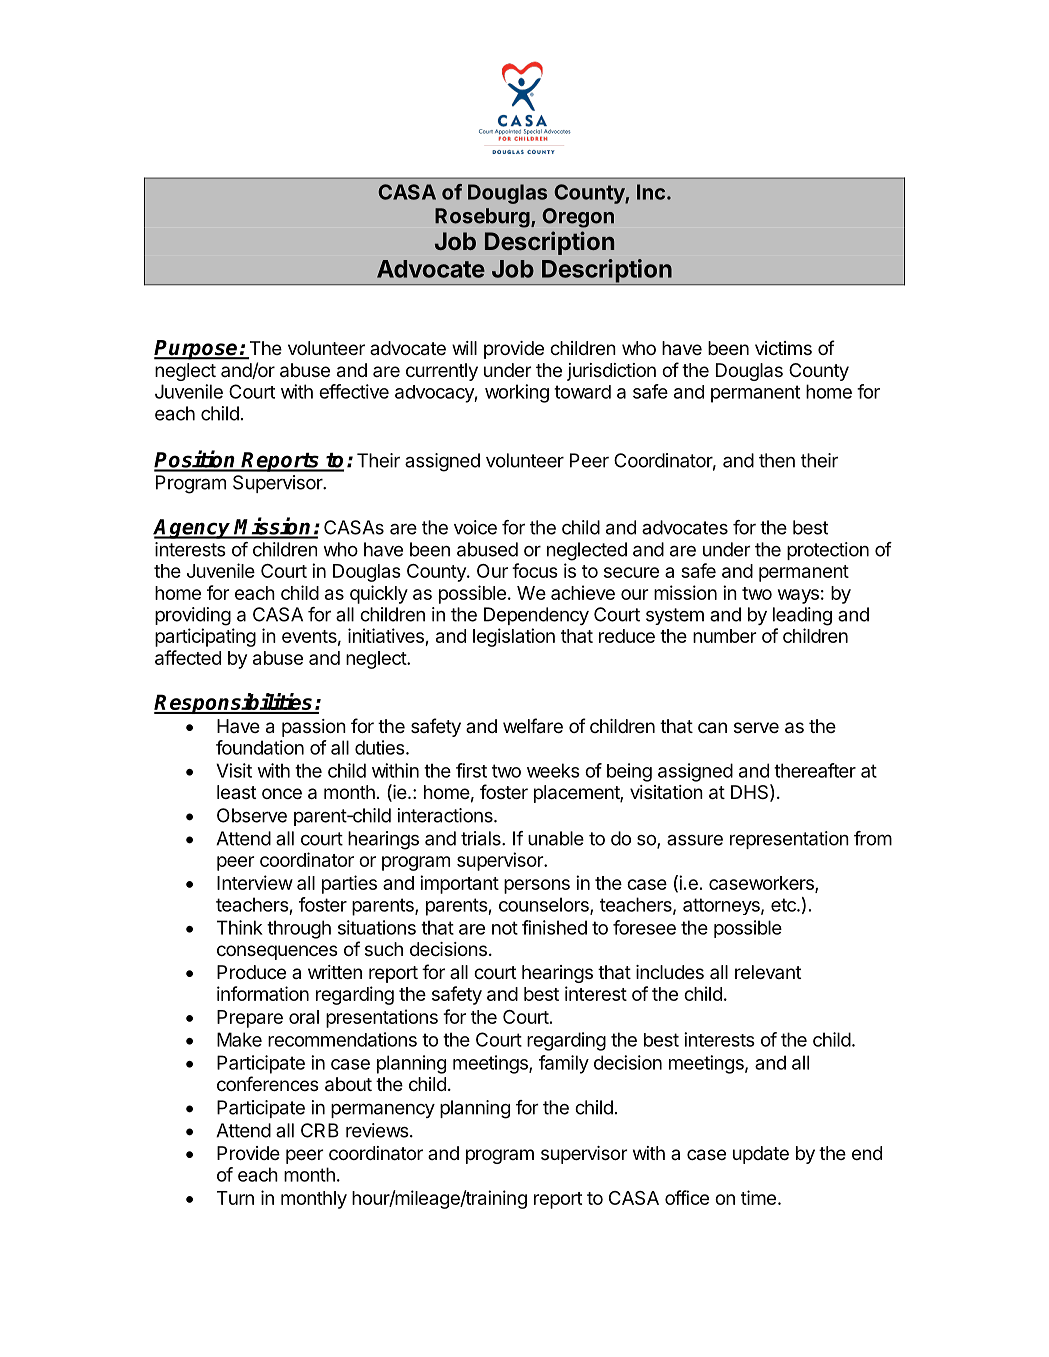 The image size is (1049, 1357). I want to click on welfare, so click(533, 726).
